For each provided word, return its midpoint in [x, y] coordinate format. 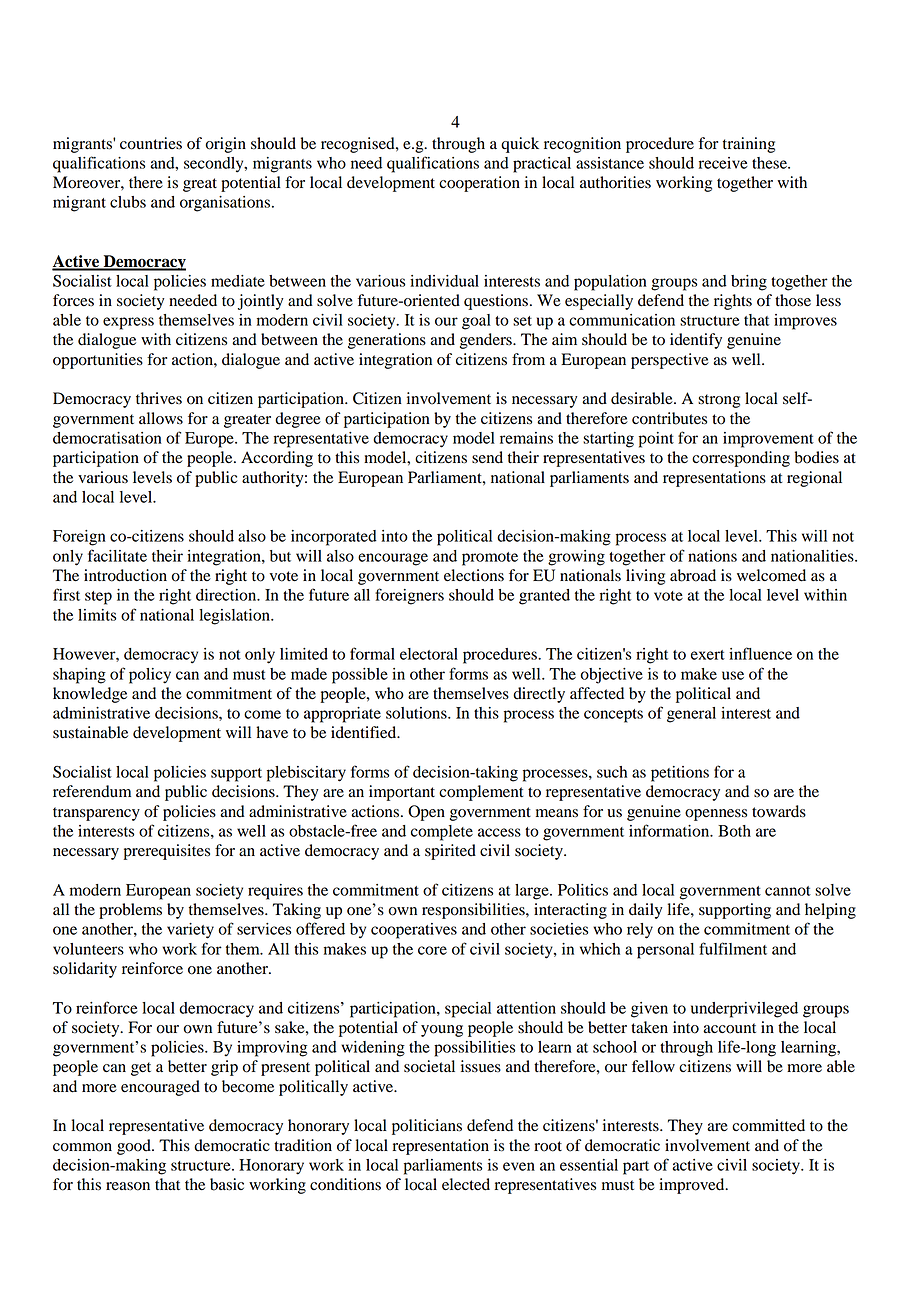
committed [768, 1125]
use [733, 675]
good [135, 1147]
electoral [429, 654]
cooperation [479, 184]
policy [150, 676]
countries [151, 143]
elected [466, 1184]
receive [723, 163]
